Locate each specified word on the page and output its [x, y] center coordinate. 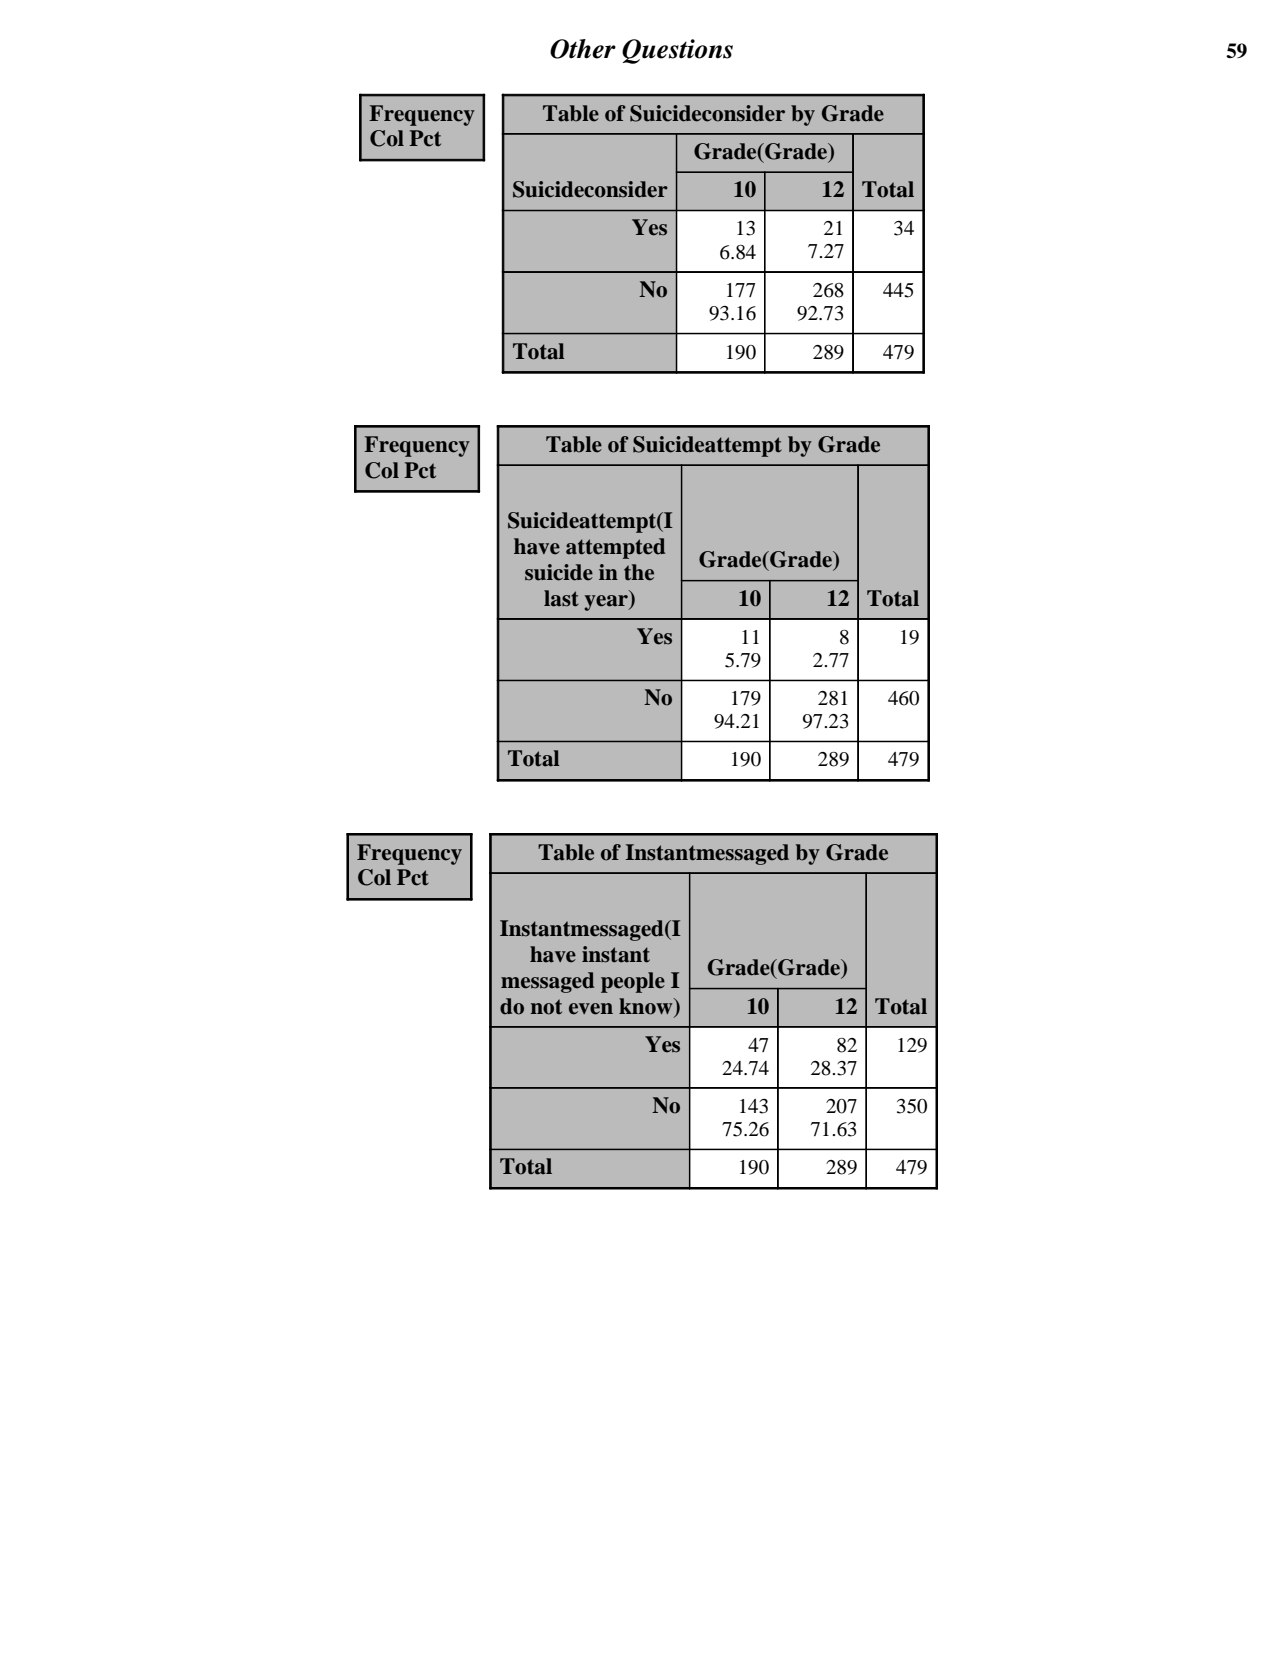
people [633, 982]
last [561, 598]
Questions [677, 51]
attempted [615, 548]
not [546, 1007]
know [647, 1006]
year [607, 603]
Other [583, 49]
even [591, 1009]
